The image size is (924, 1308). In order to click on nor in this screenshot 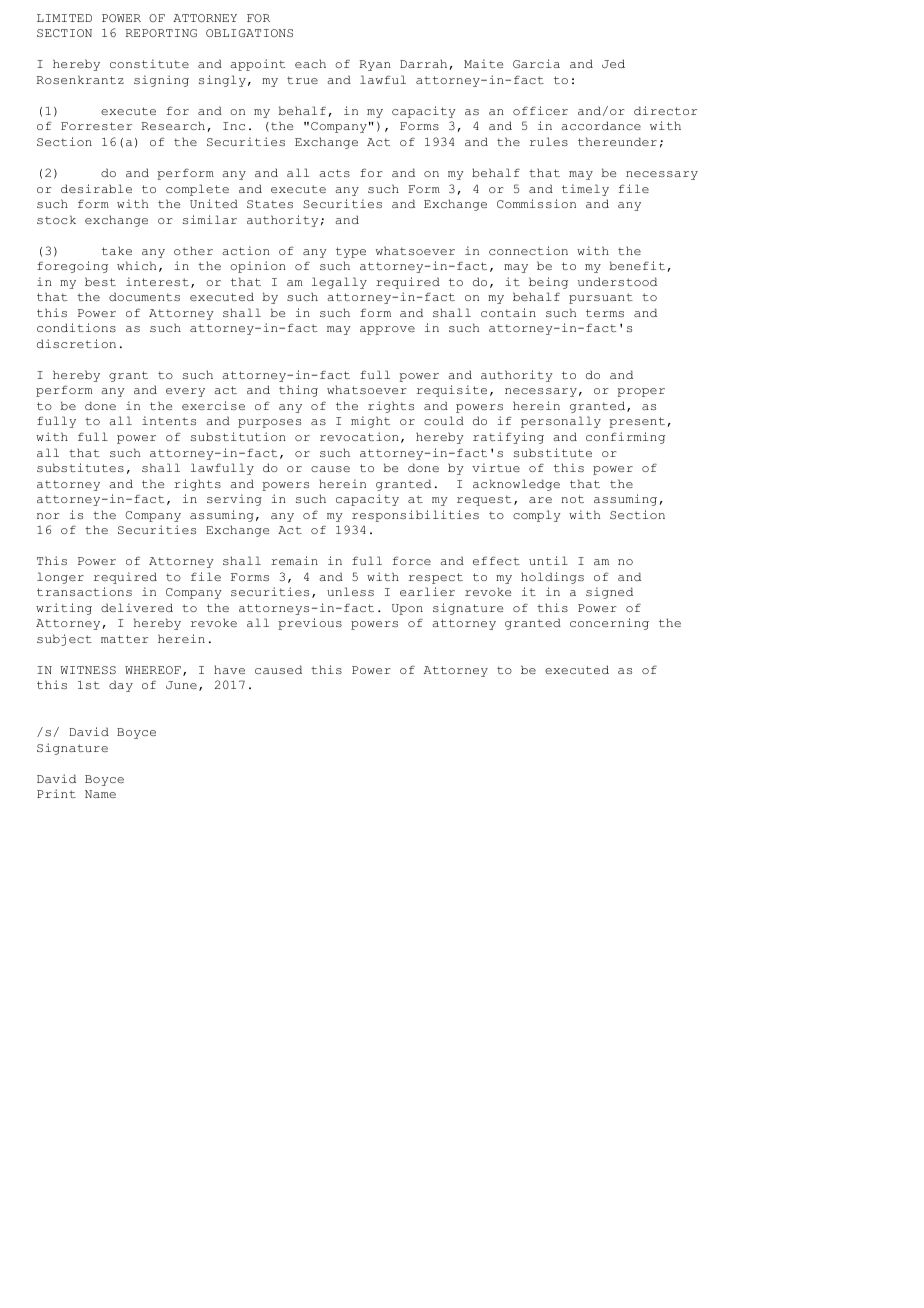, I will do `click(48, 516)`.
